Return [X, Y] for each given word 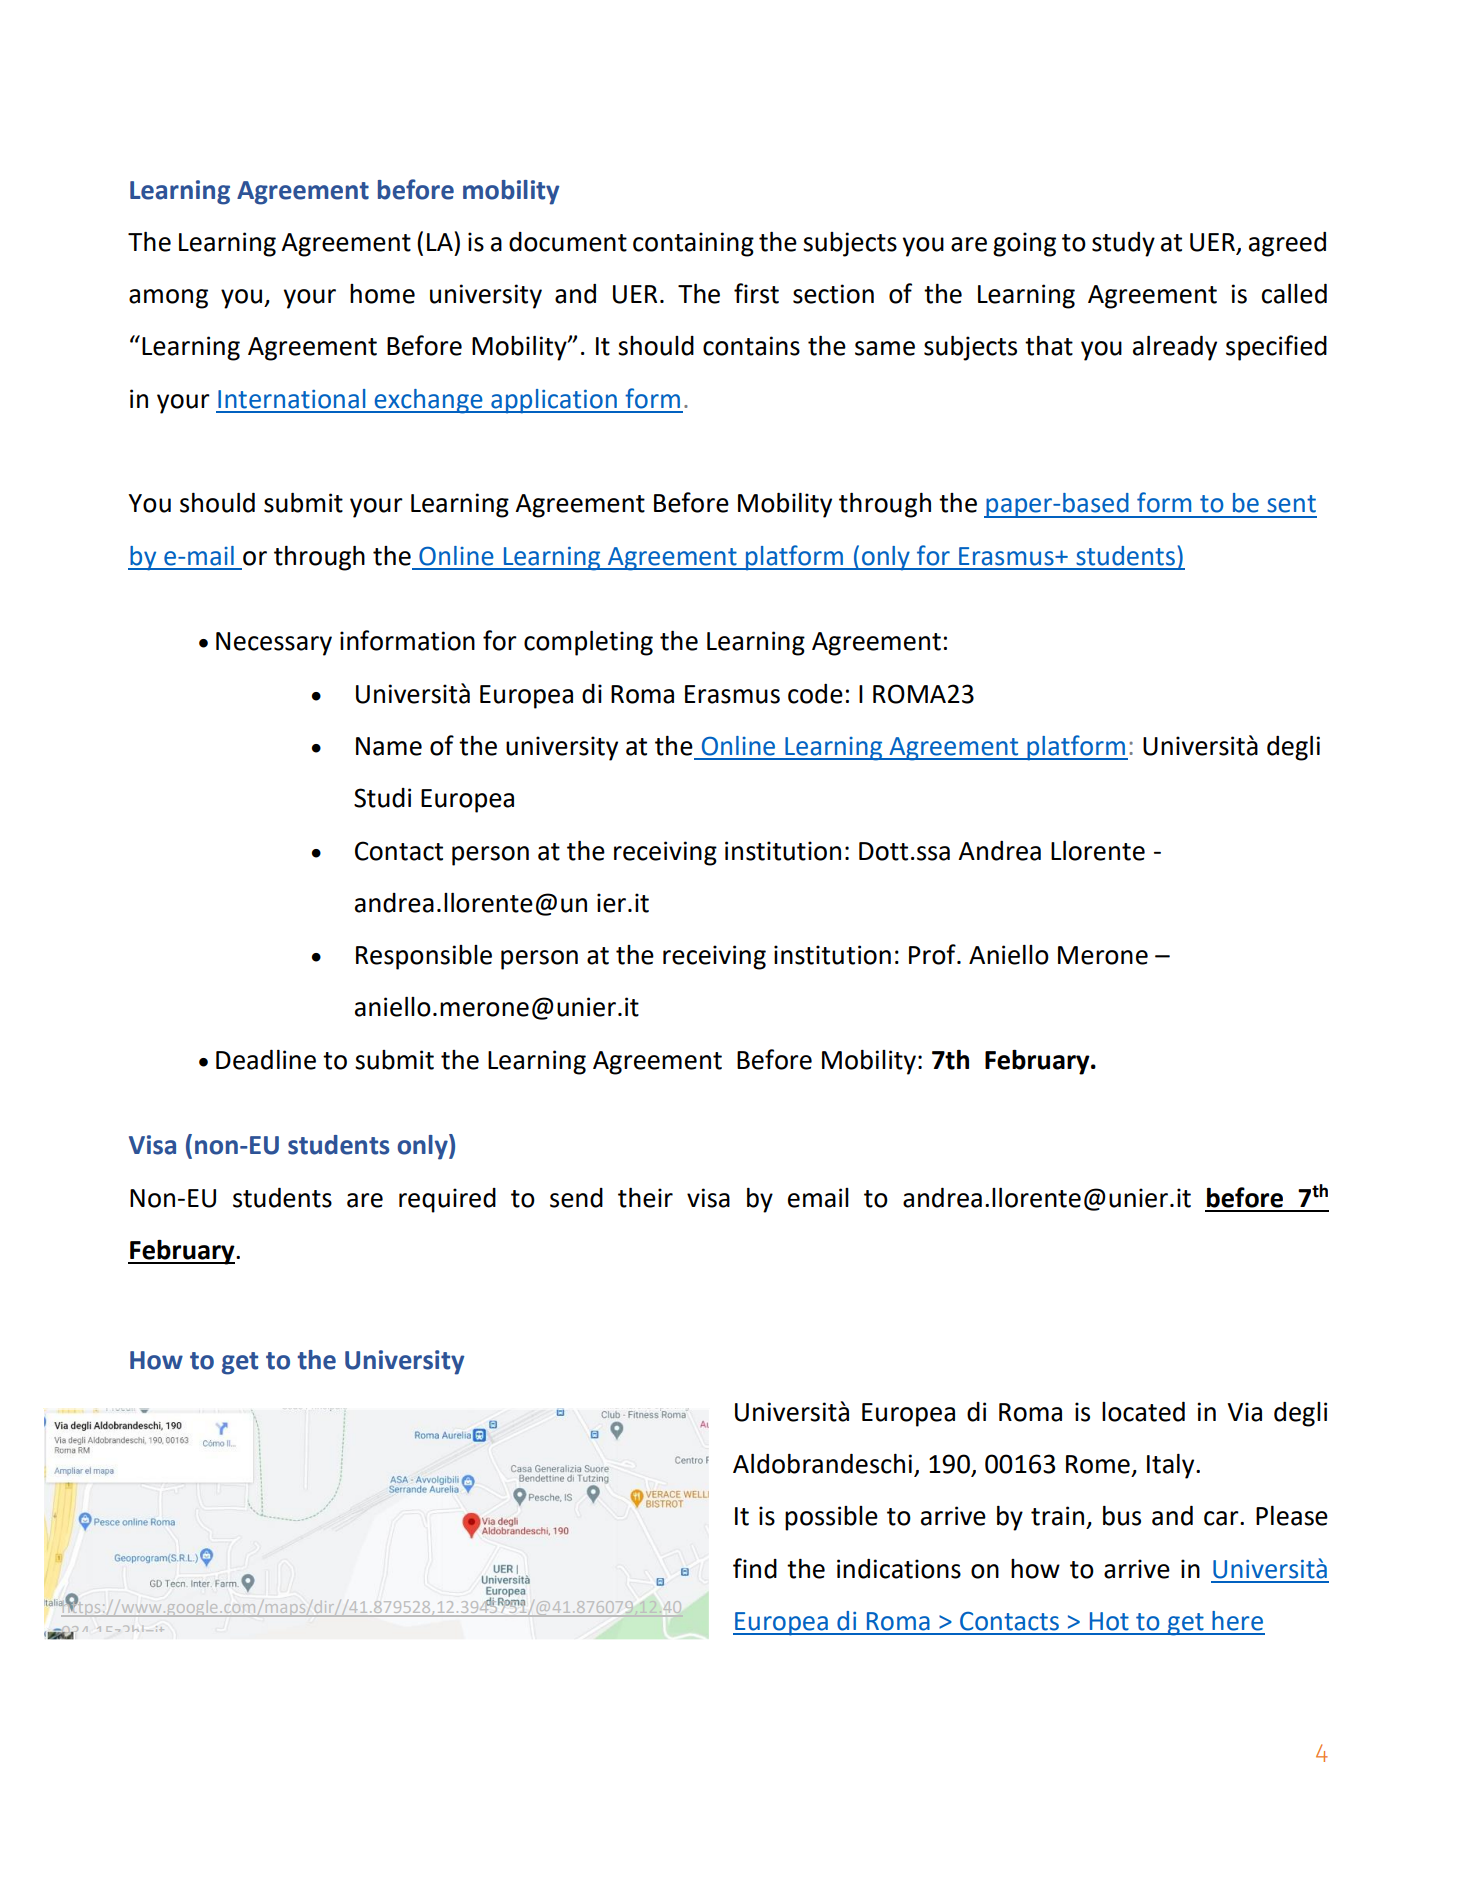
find [755, 1568]
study [1123, 244]
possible [831, 1518]
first [756, 293]
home [382, 294]
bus [1122, 1516]
